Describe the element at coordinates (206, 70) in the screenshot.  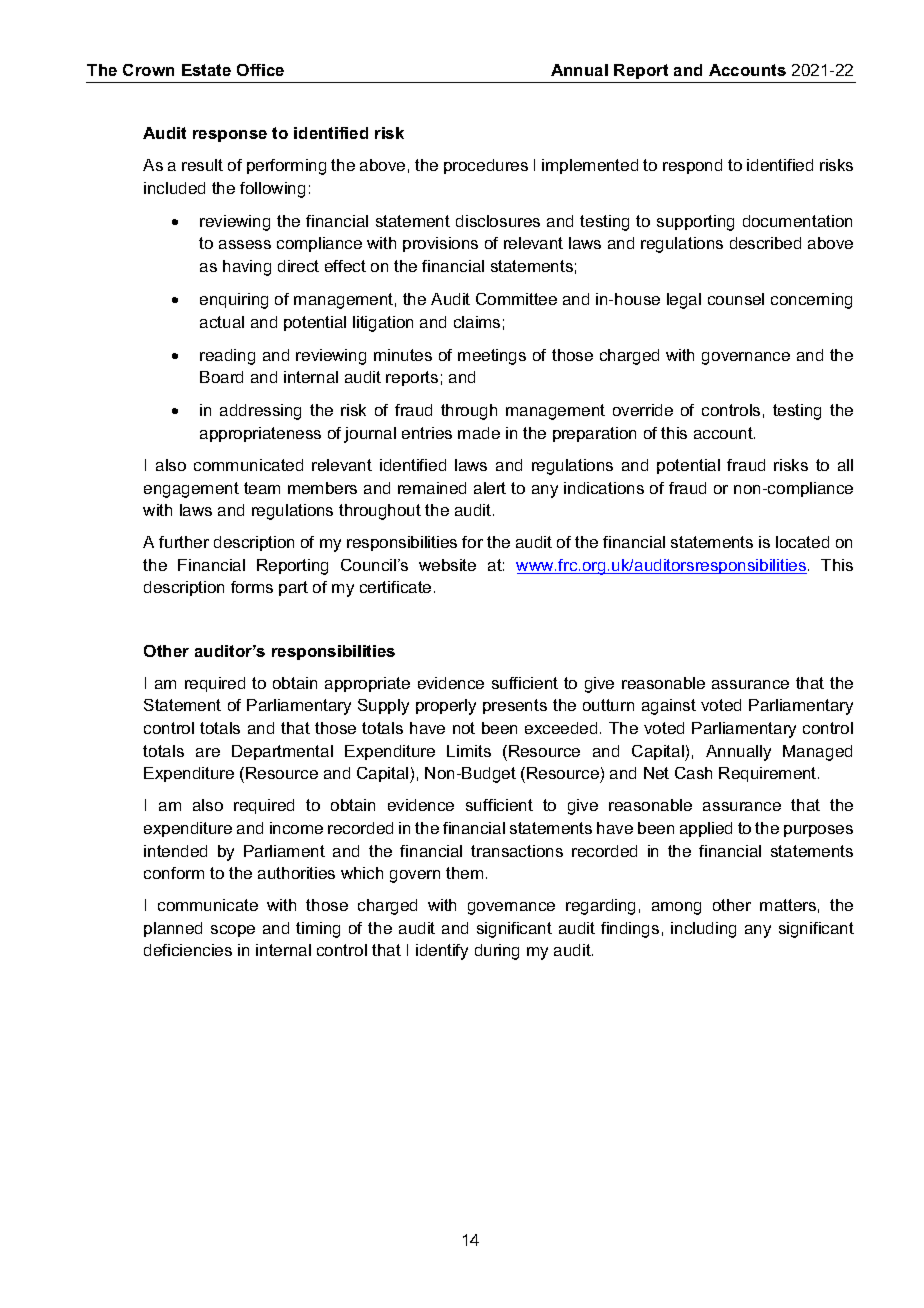
I see `Estate` at that location.
